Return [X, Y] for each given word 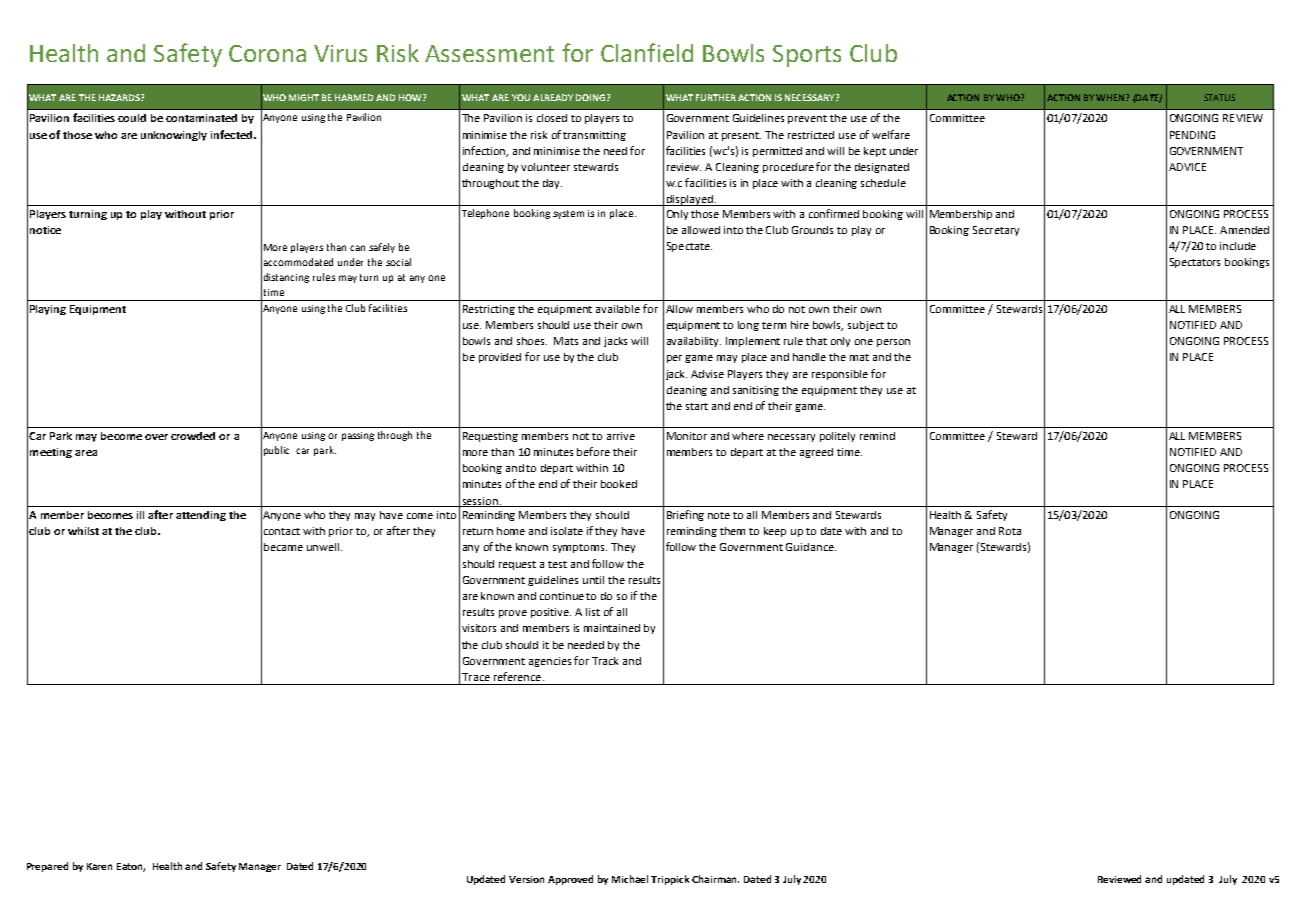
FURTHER [716, 97]
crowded [193, 436]
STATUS [1219, 97]
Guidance [811, 547]
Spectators [1195, 263]
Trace [476, 677]
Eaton [131, 867]
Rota [1010, 531]
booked [619, 484]
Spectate [689, 247]
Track [605, 661]
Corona [267, 53]
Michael [630, 879]
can [357, 248]
